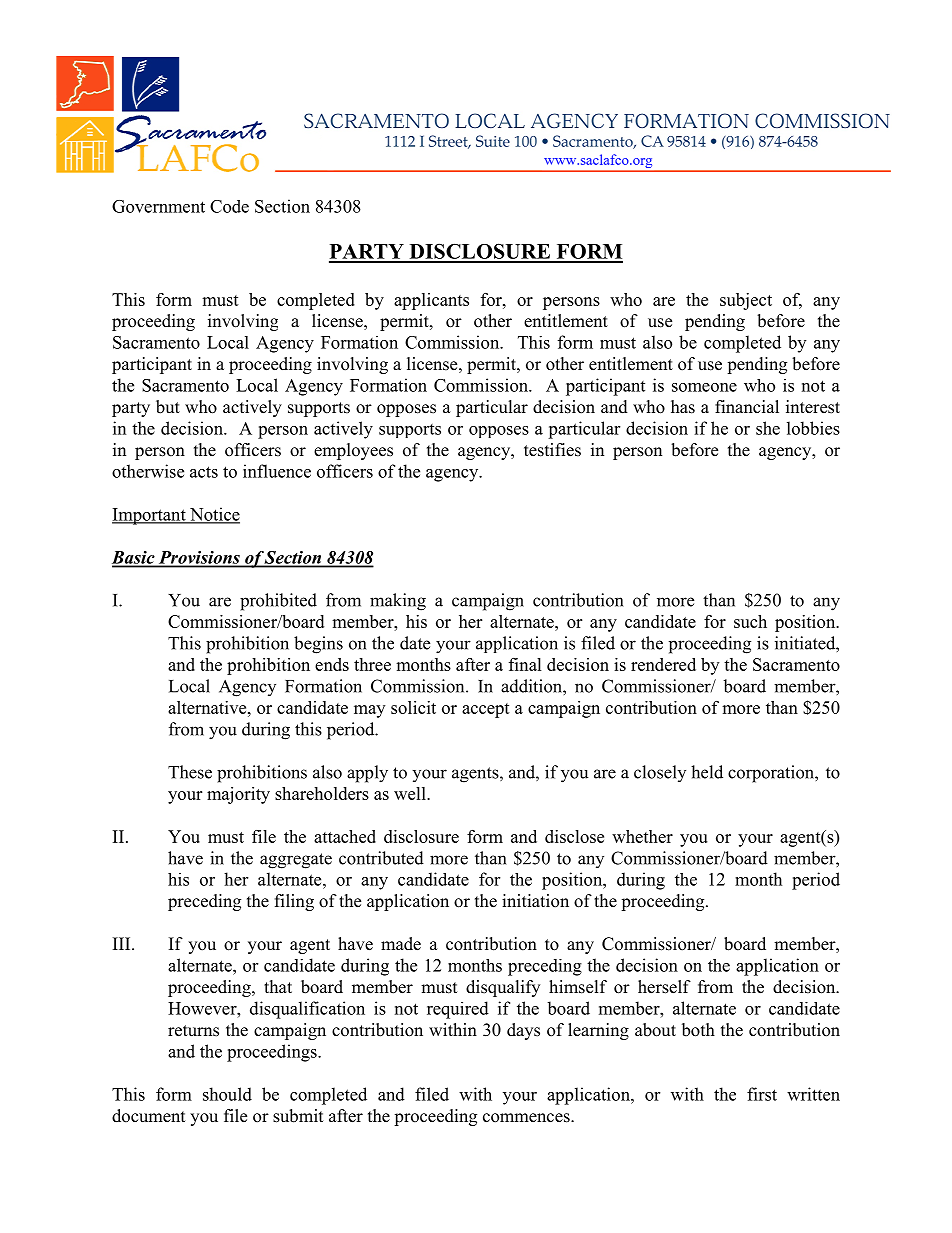 The width and height of the page is (952, 1233). Describe the element at coordinates (746, 301) in the page. I see `subject` at that location.
